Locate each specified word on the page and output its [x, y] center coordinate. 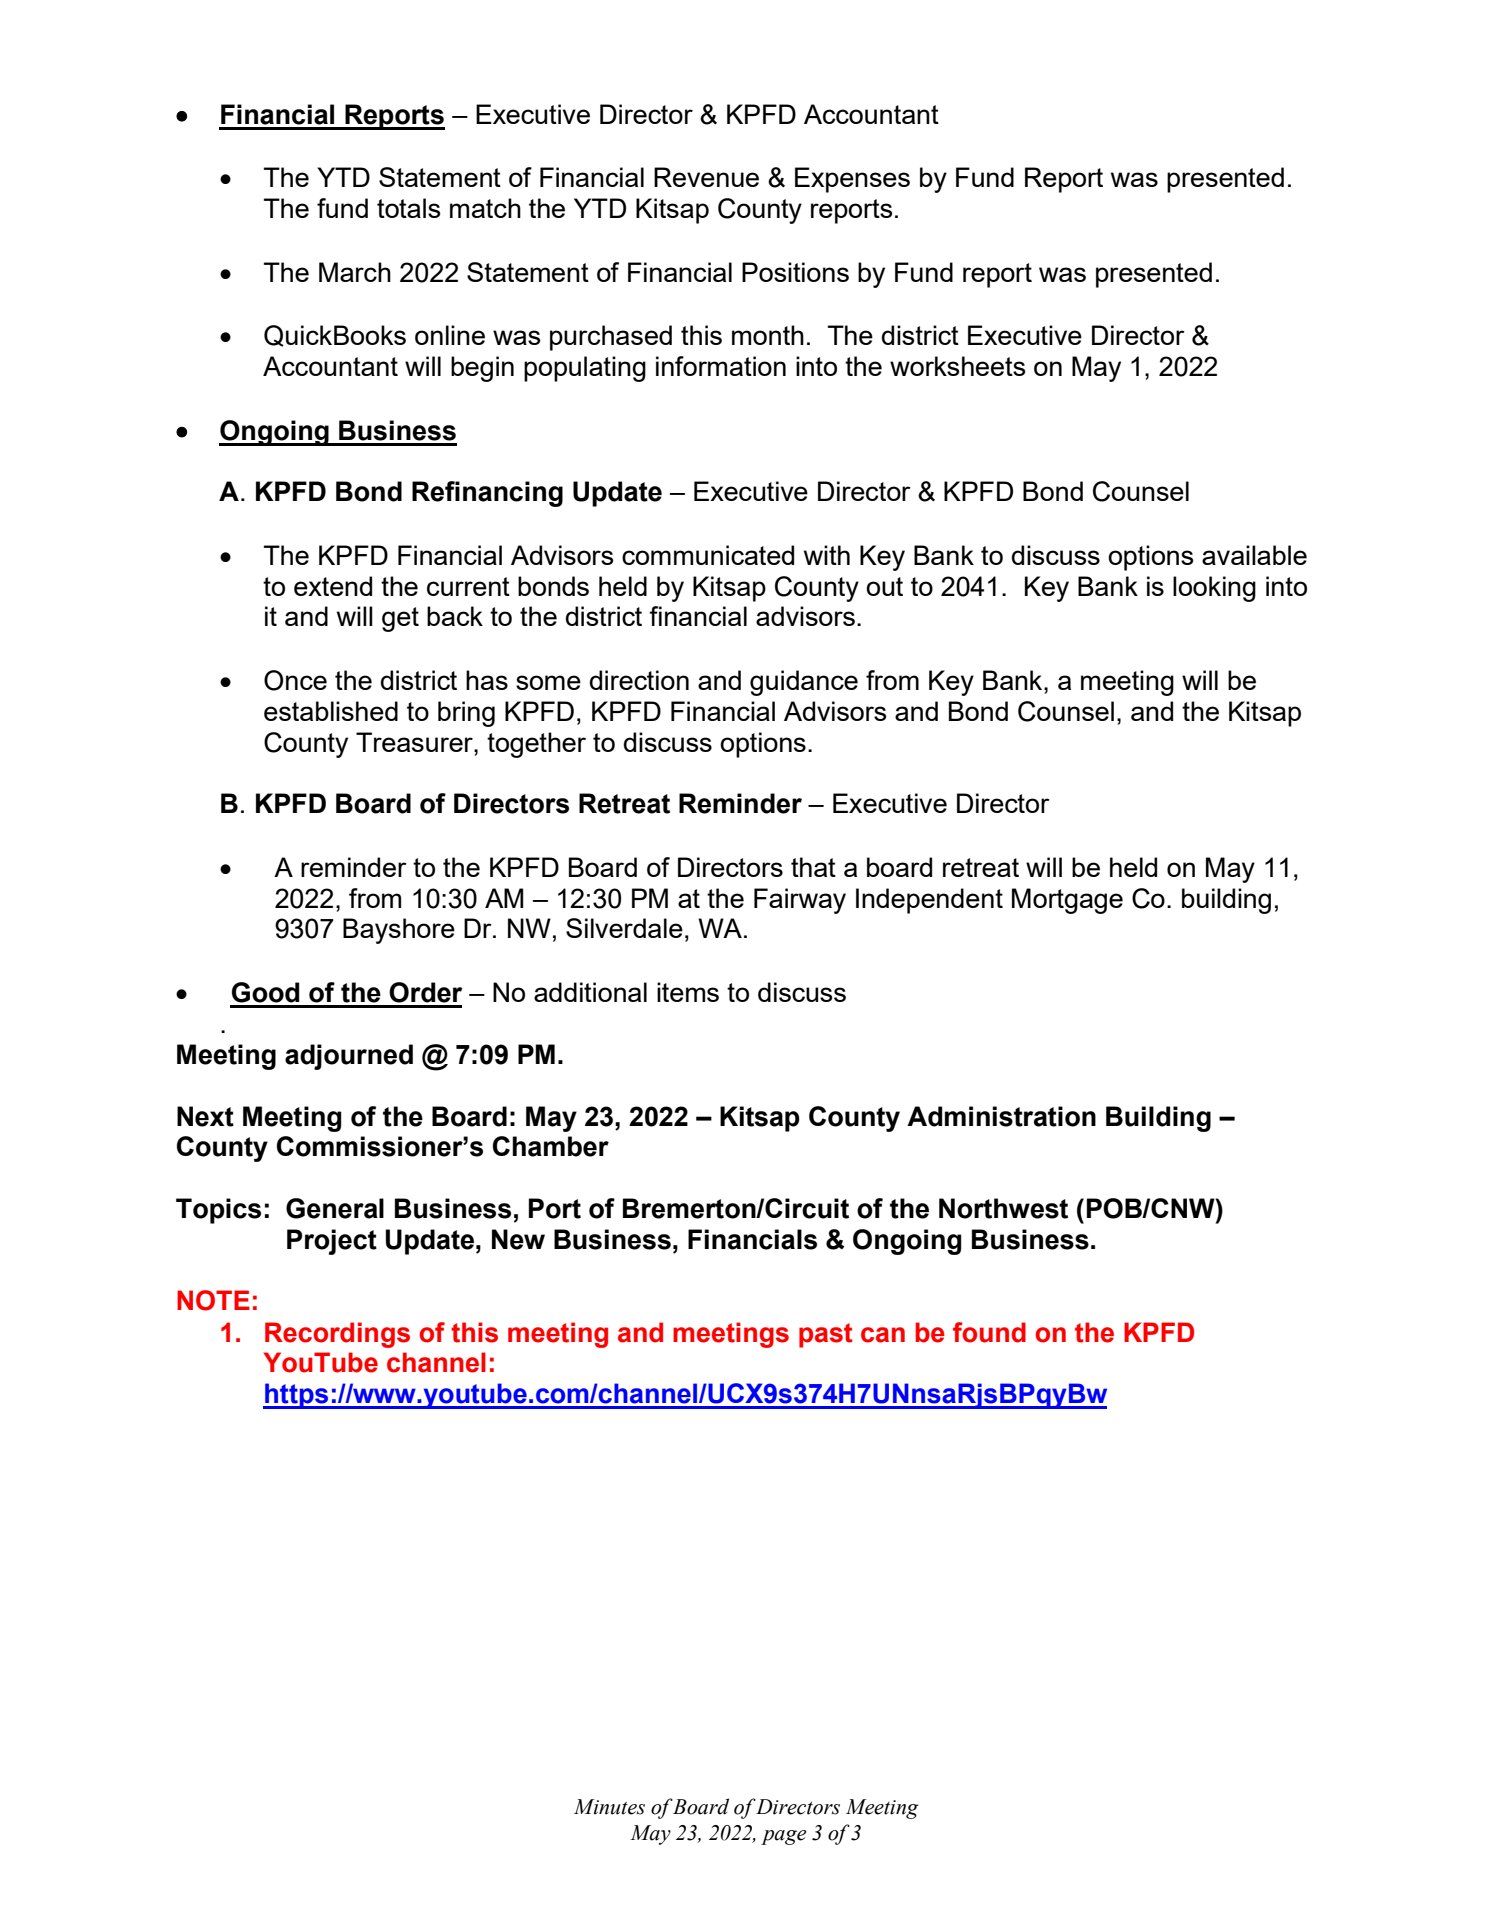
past [826, 1335]
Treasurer [415, 742]
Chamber [551, 1146]
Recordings [337, 1335]
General [335, 1208]
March [355, 272]
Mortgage [1067, 901]
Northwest [1003, 1208]
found [989, 1332]
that [813, 867]
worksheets [958, 366]
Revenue [706, 177]
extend [333, 586]
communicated [708, 555]
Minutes [609, 1807]
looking [1214, 589]
